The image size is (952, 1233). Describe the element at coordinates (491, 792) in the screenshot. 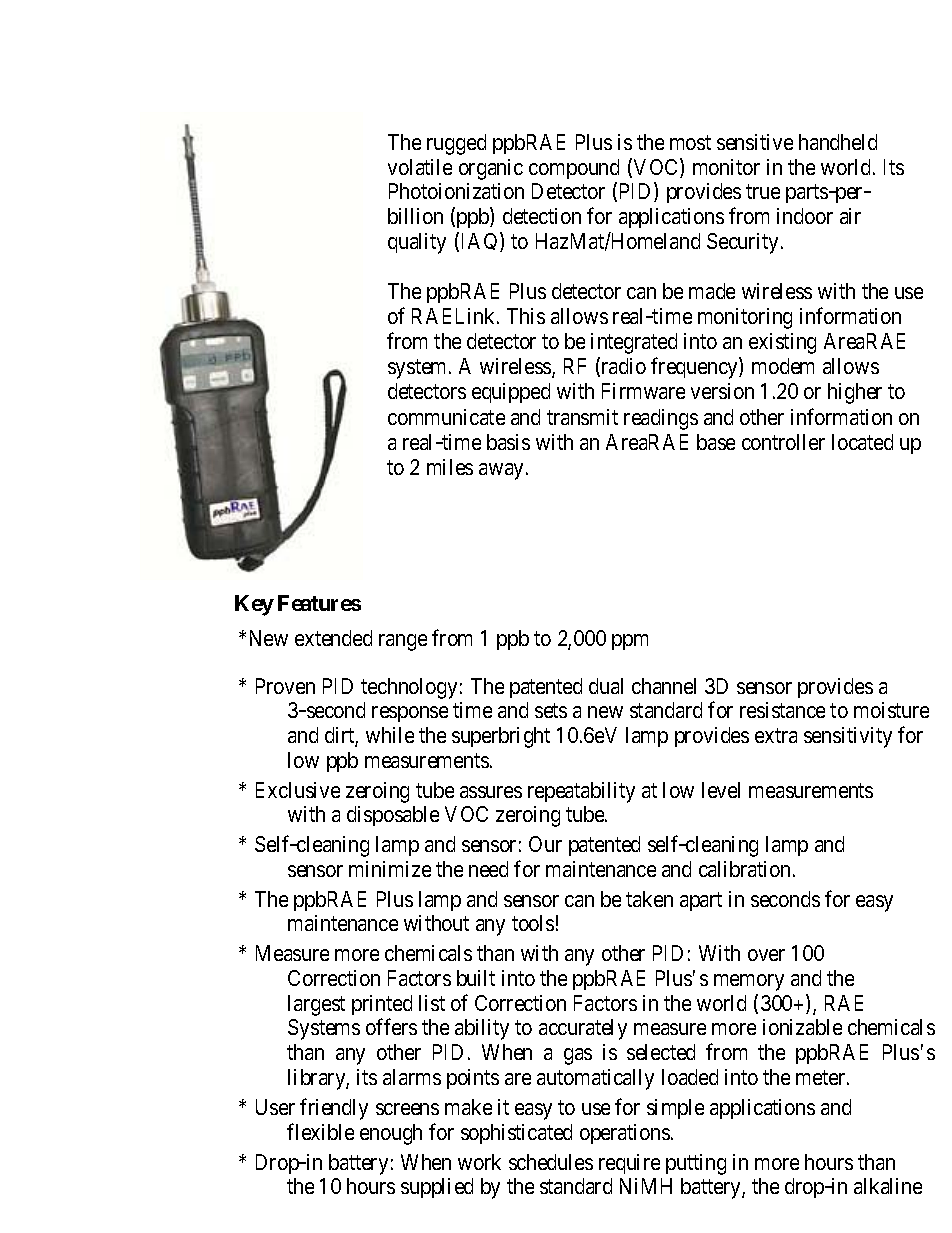

I see `assures` at that location.
